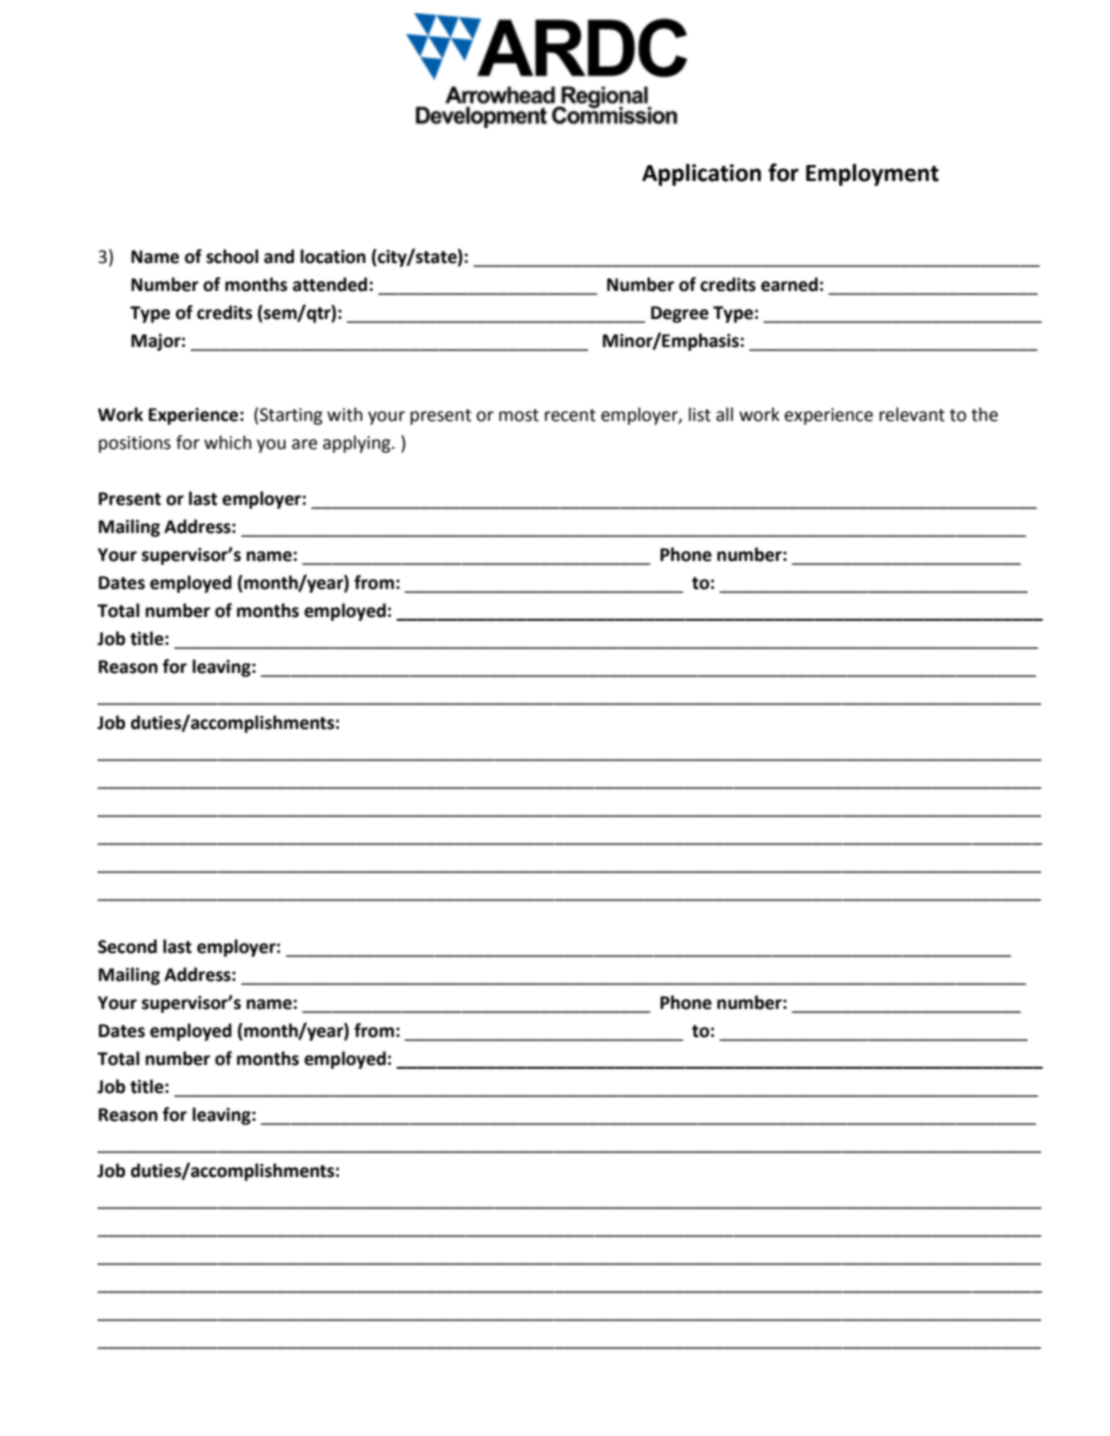 This screenshot has width=1110, height=1436. I want to click on recent, so click(570, 415).
